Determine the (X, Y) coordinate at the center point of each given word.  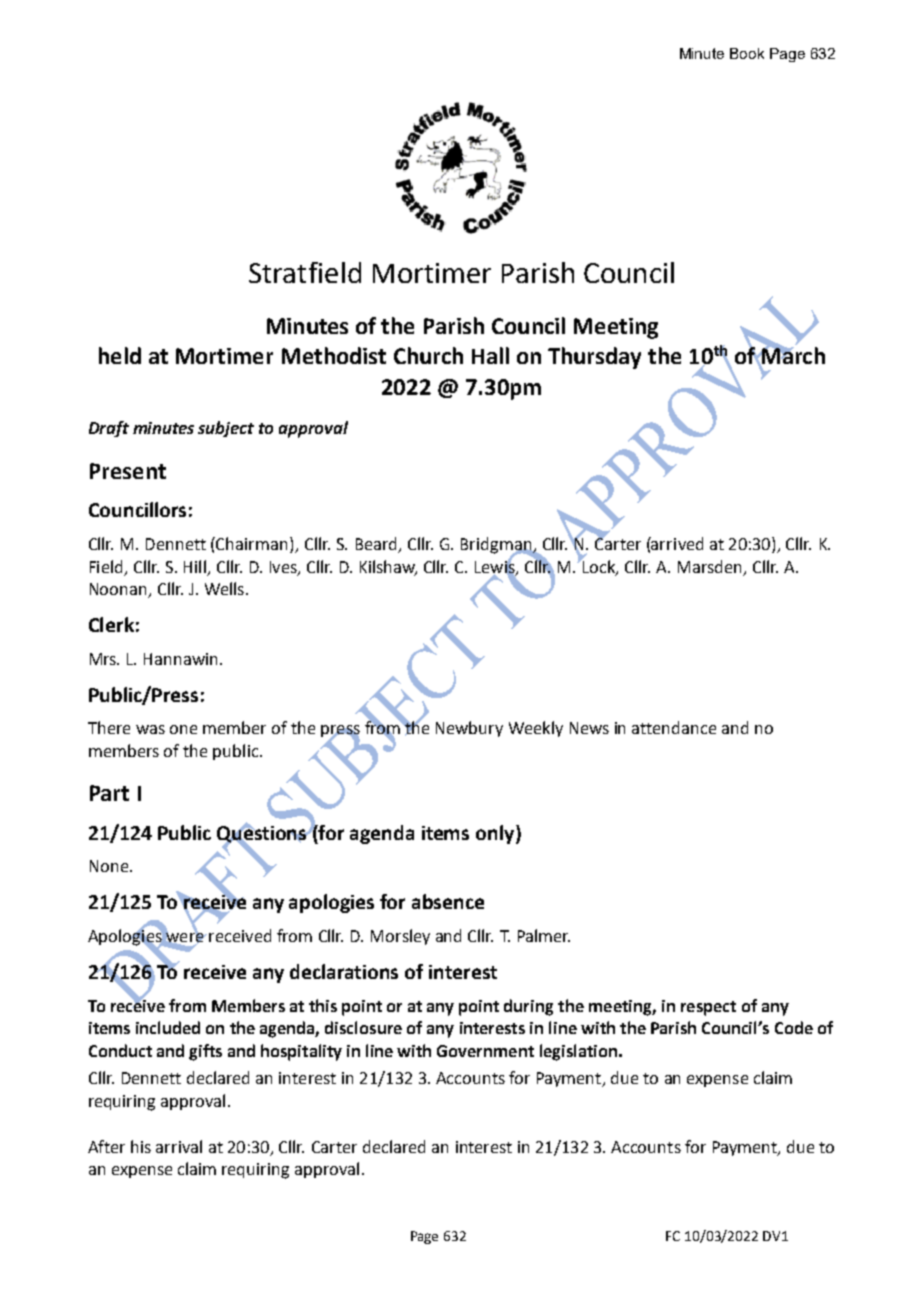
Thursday (594, 358)
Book (747, 53)
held (120, 355)
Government (485, 1051)
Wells (224, 588)
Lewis (496, 566)
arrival (179, 1146)
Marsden (709, 566)
